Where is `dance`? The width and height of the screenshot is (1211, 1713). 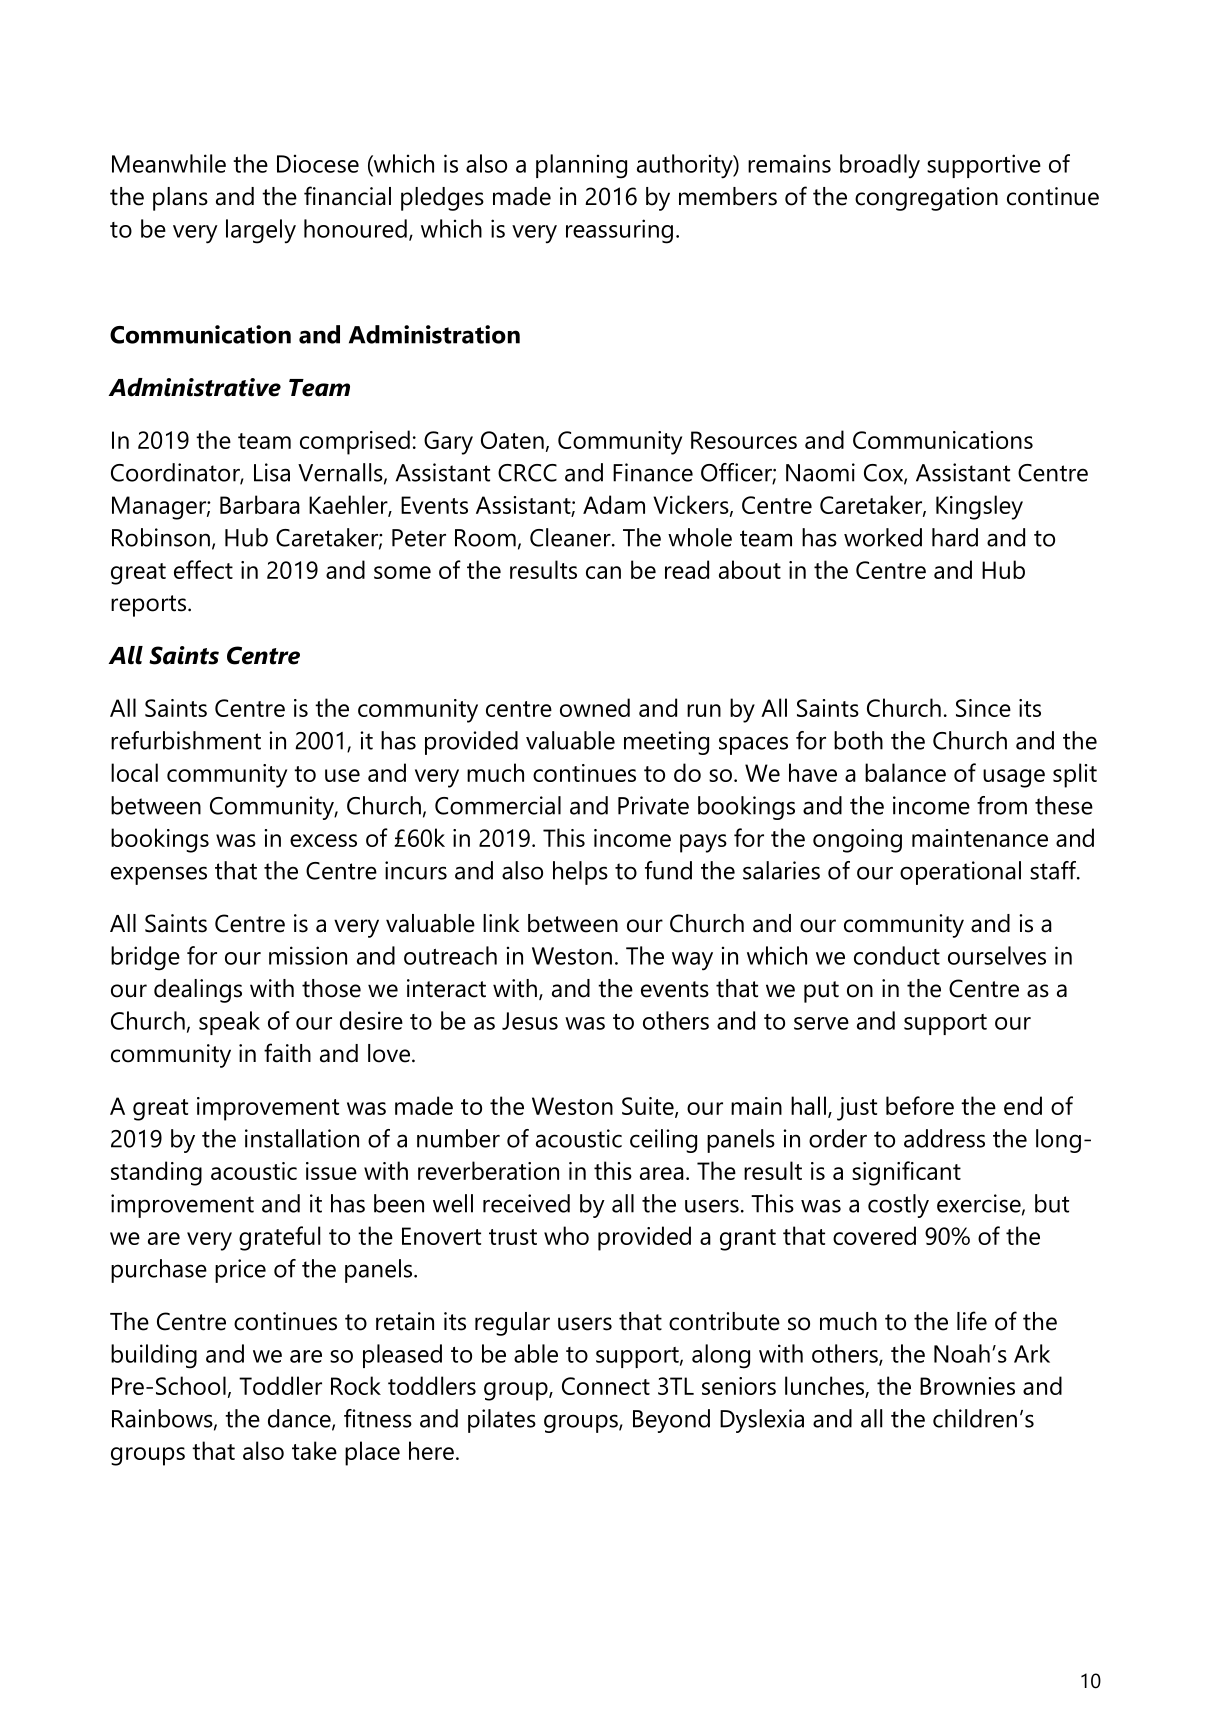
dance is located at coordinates (300, 1419).
